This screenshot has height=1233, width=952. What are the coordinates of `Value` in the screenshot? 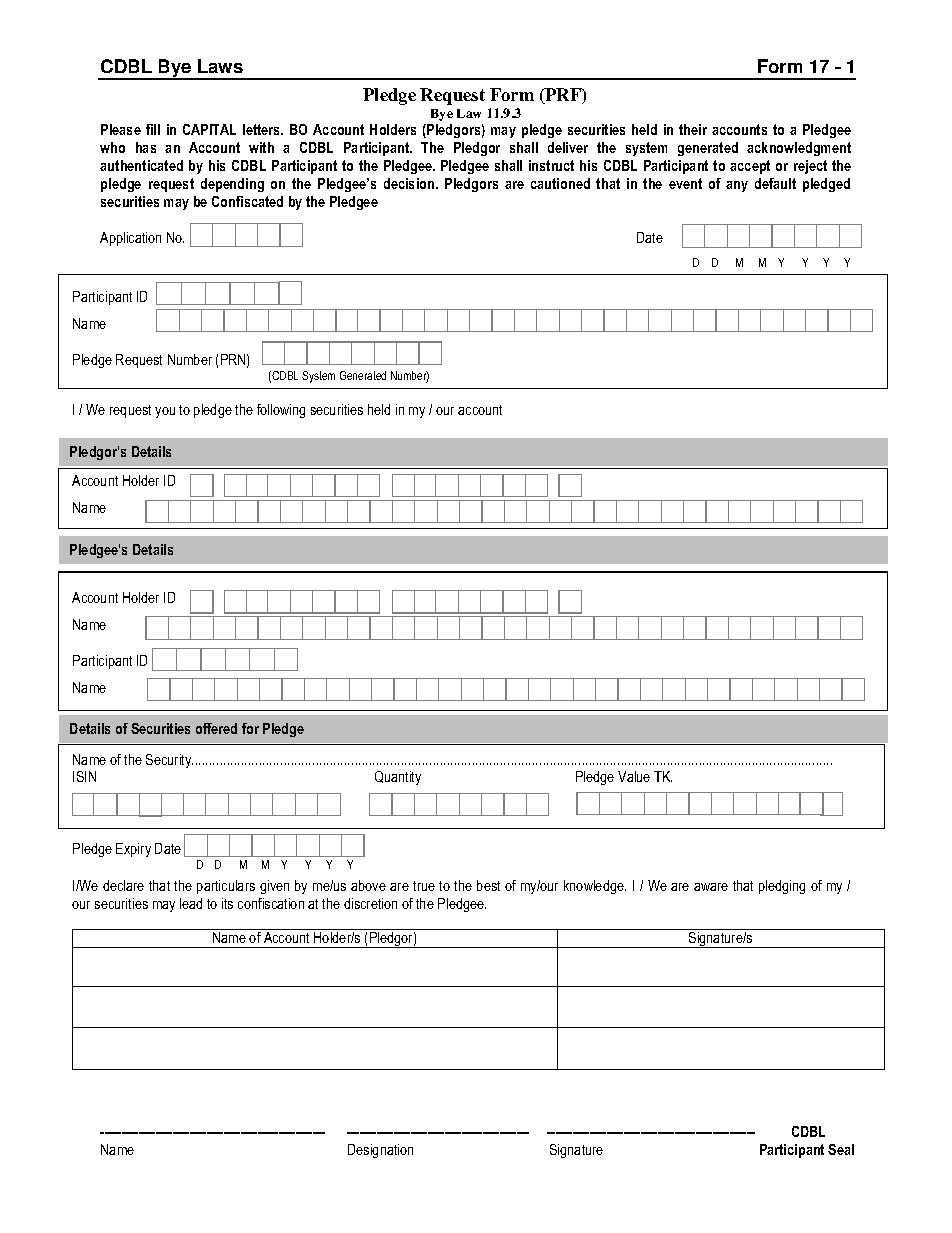 It's located at (634, 776).
